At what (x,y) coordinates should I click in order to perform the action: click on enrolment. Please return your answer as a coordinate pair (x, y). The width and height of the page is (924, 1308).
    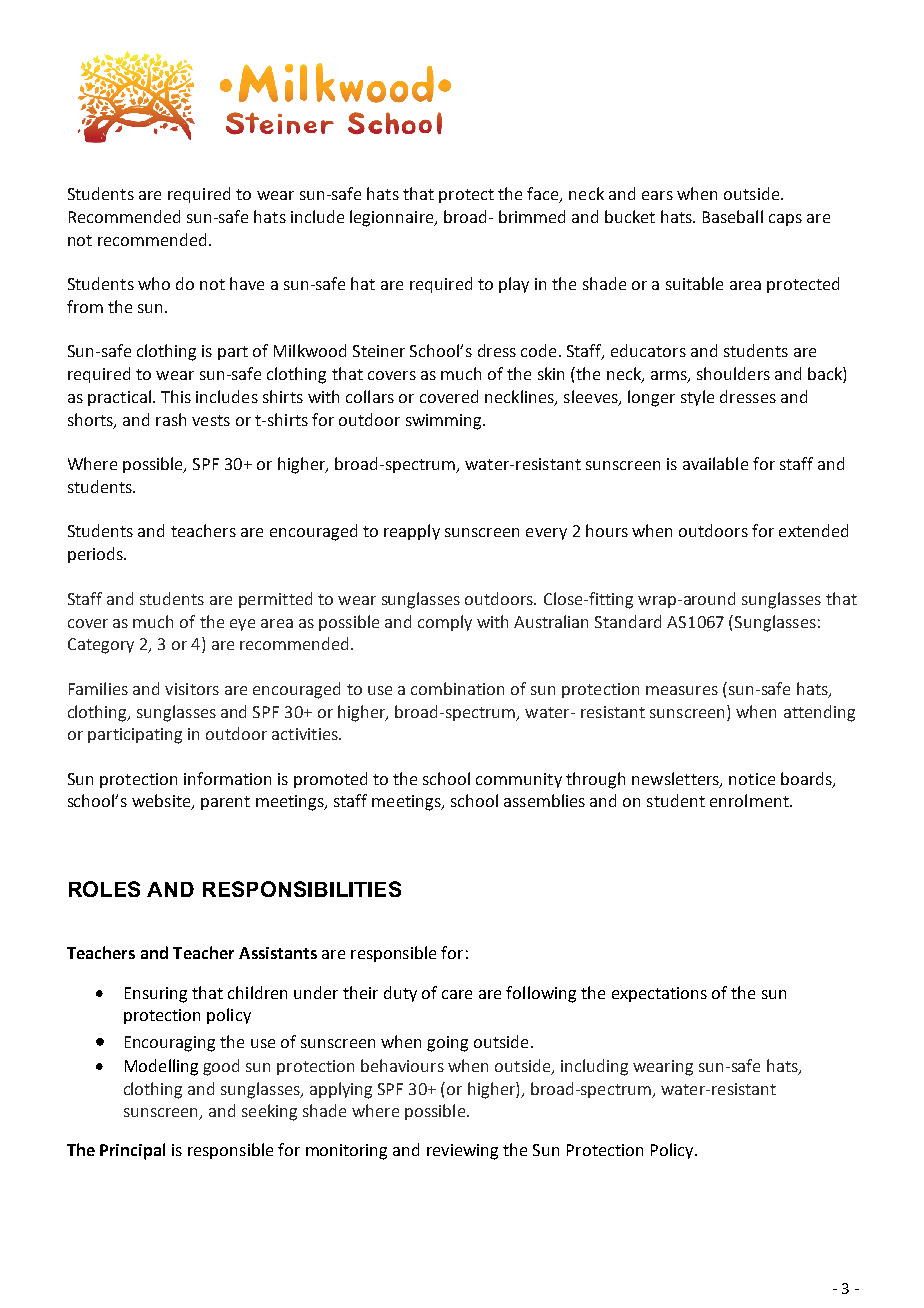
    Looking at the image, I should click on (750, 800).
